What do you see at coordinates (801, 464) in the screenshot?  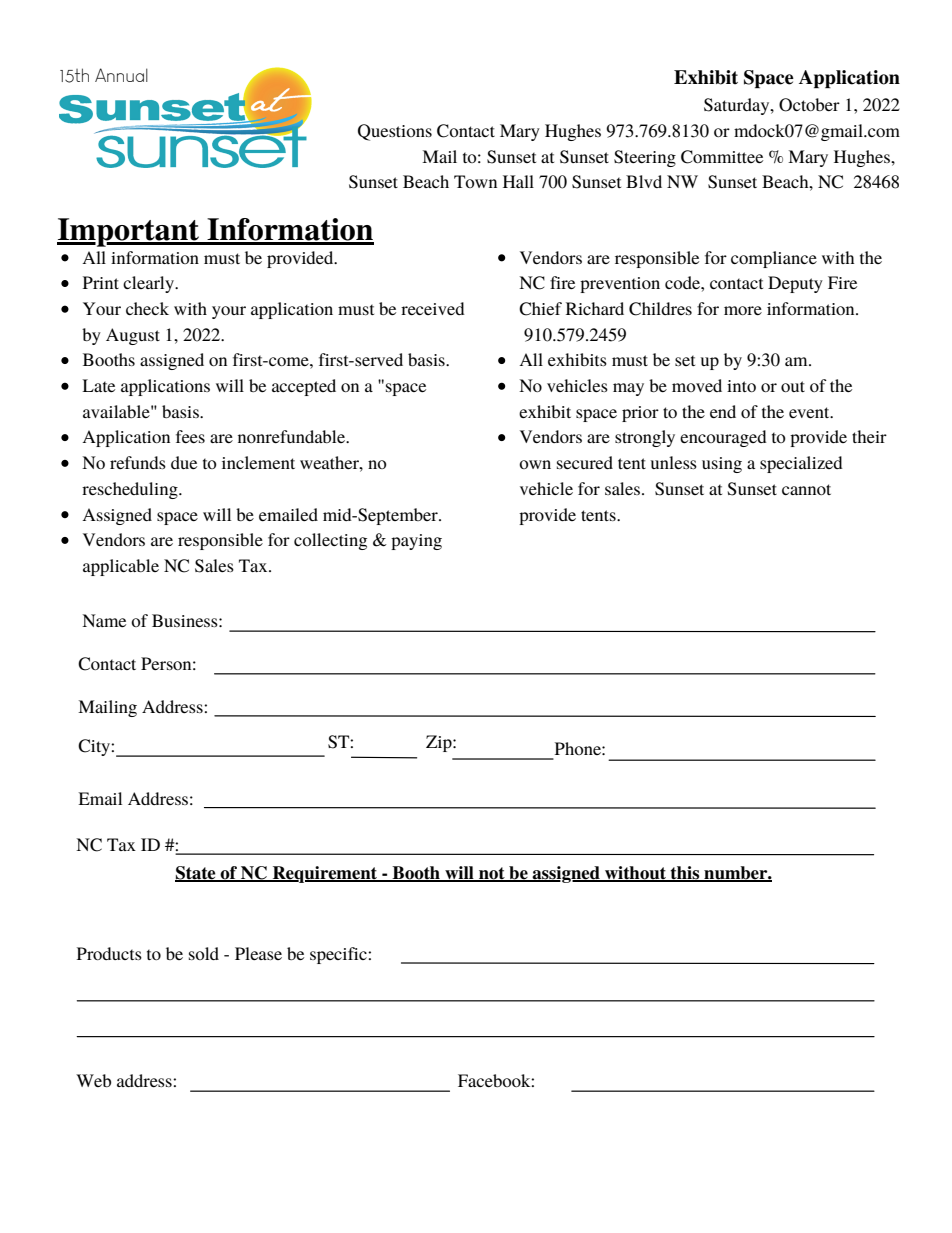 I see `specialized` at bounding box center [801, 464].
